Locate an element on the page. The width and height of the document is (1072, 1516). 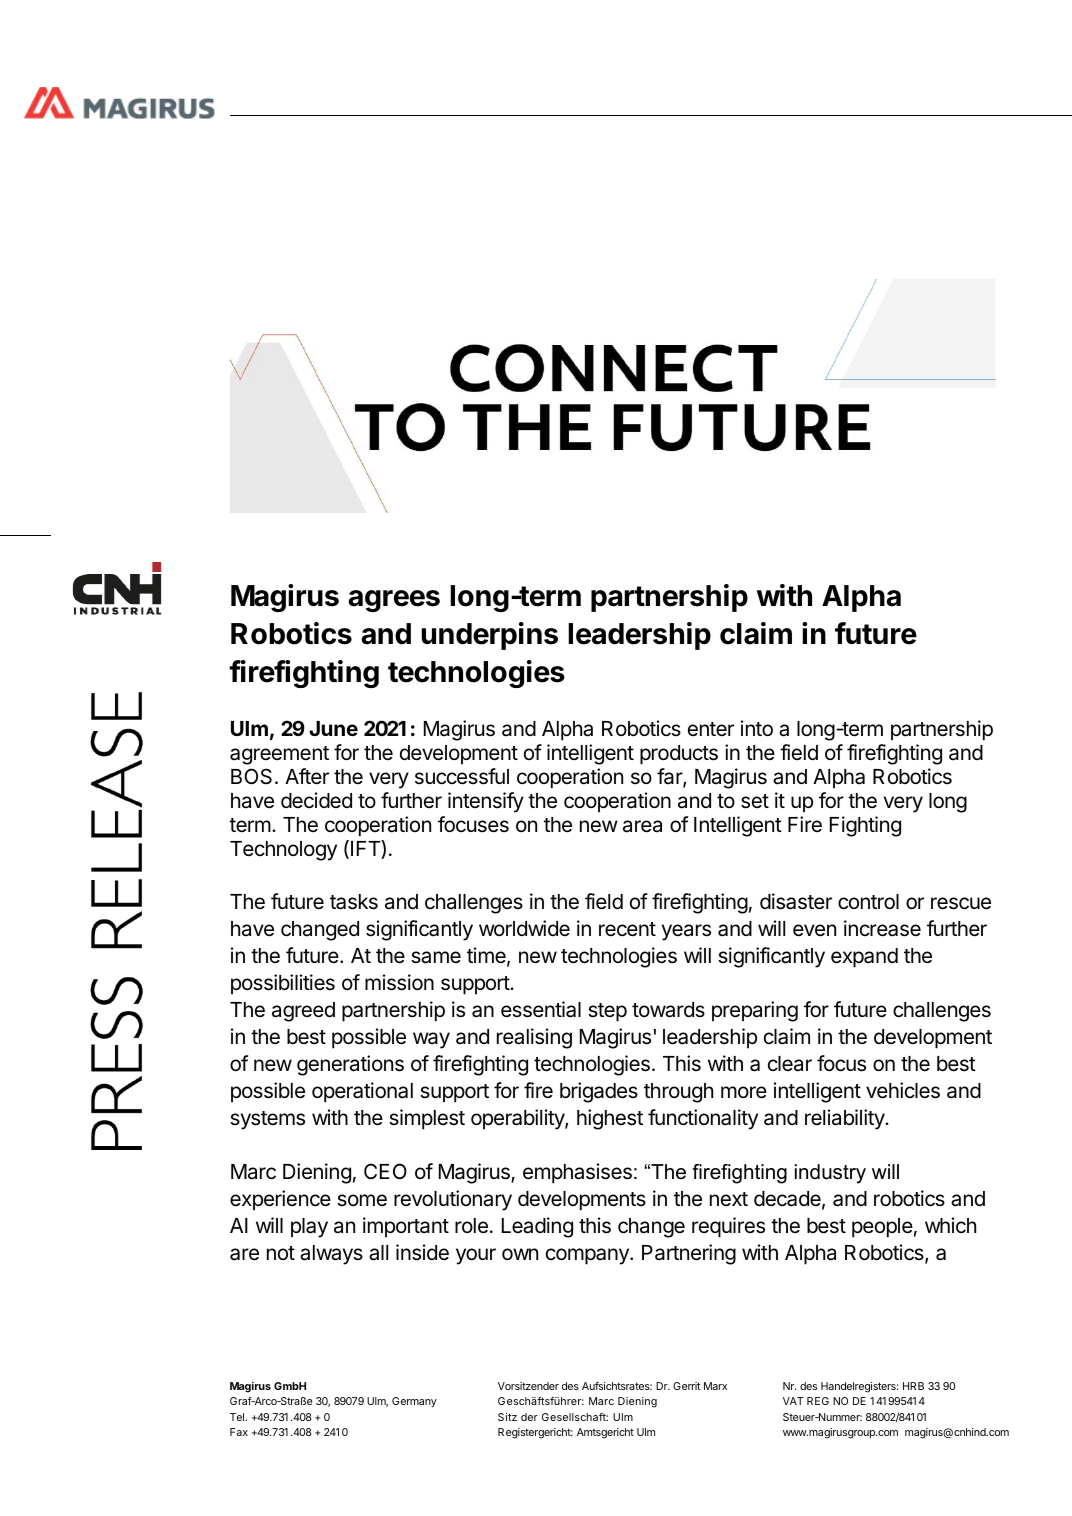
underpins is located at coordinates (489, 636).
